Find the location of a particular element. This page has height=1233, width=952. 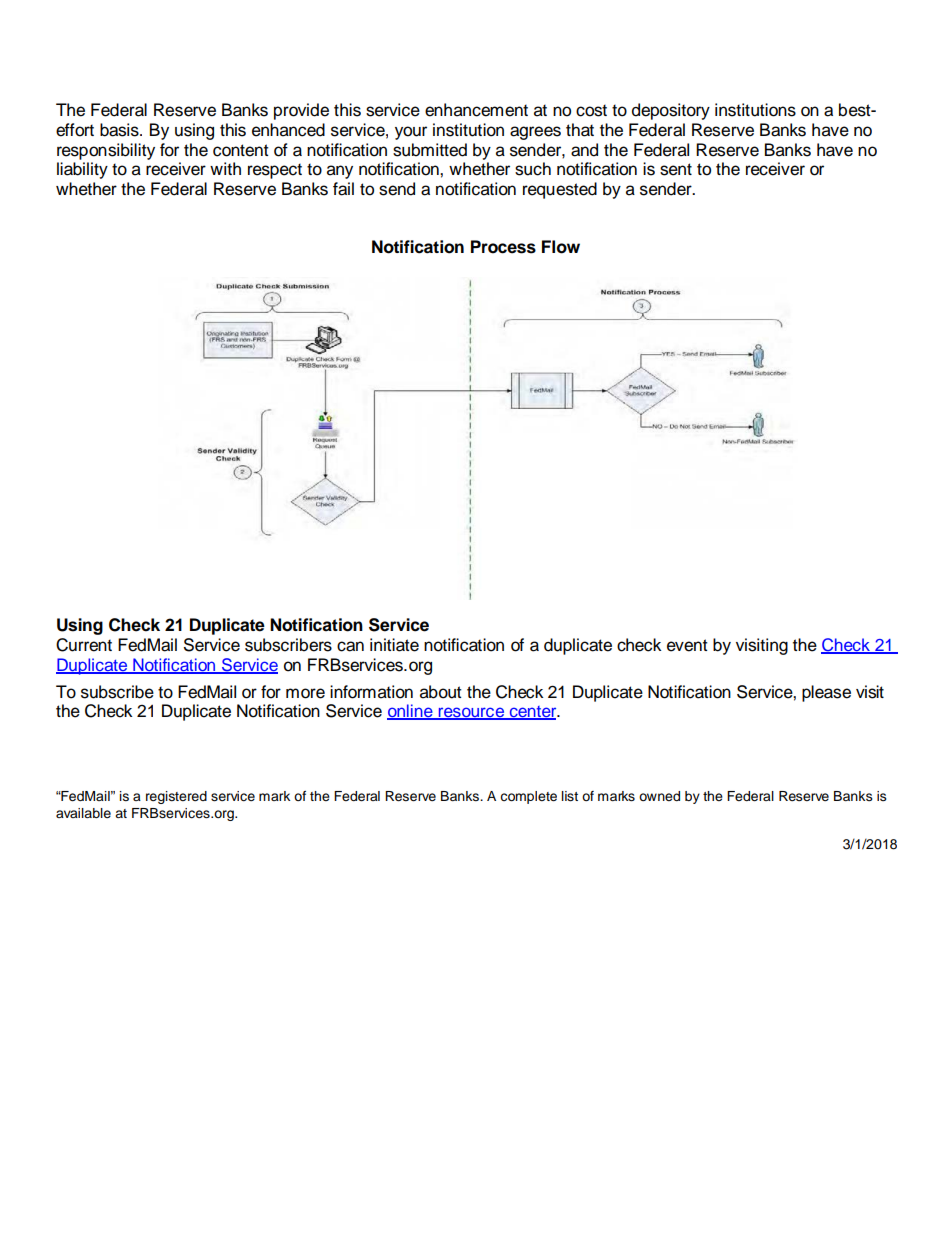

event is located at coordinates (687, 645).
